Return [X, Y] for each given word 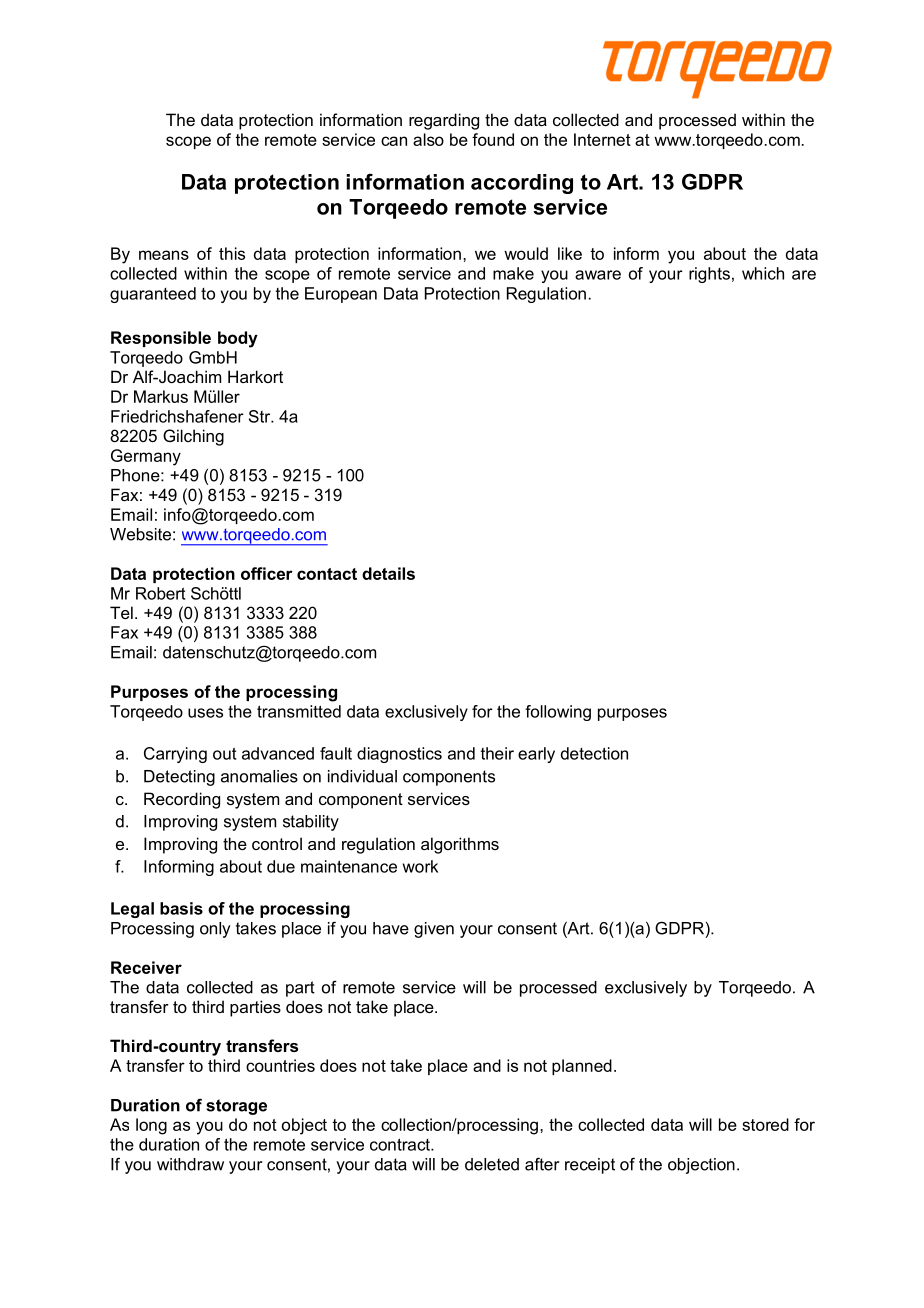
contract [401, 1144]
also [428, 139]
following [558, 713]
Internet [602, 139]
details [388, 573]
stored [765, 1124]
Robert [161, 593]
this [232, 253]
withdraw [190, 1164]
